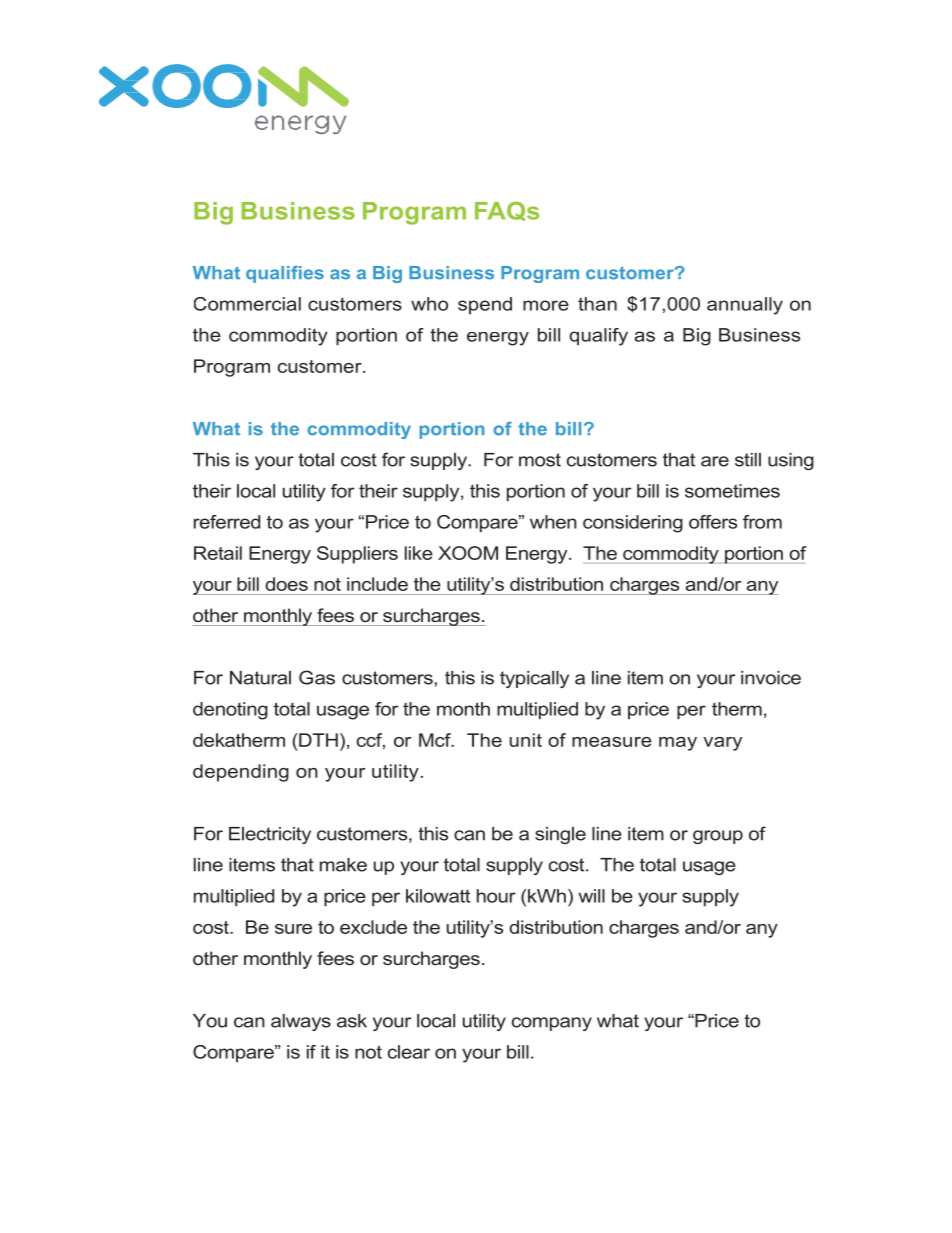  I want to click on hour, so click(496, 896).
